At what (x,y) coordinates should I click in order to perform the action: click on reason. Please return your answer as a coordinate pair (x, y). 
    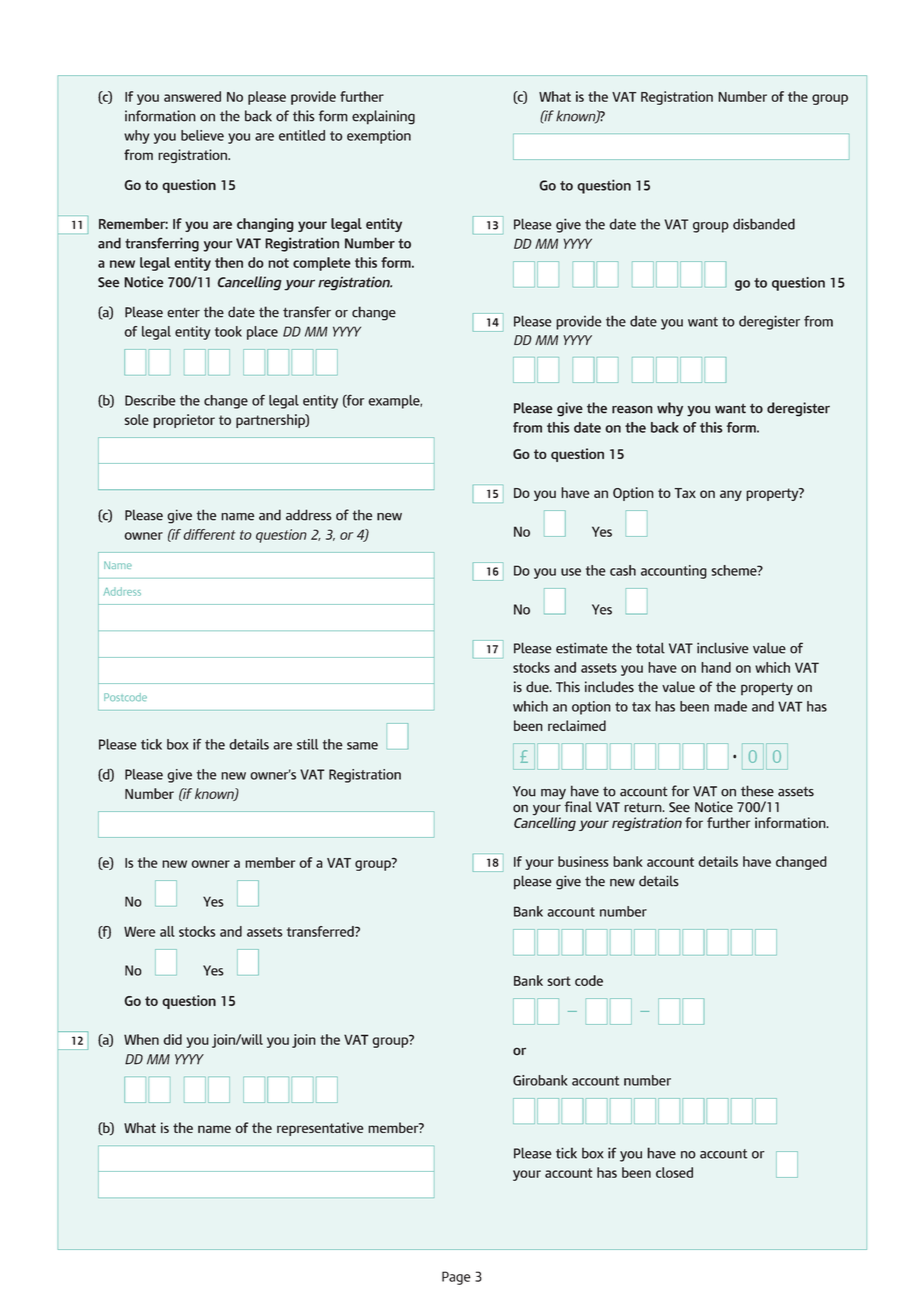
    Looking at the image, I should click on (632, 409).
